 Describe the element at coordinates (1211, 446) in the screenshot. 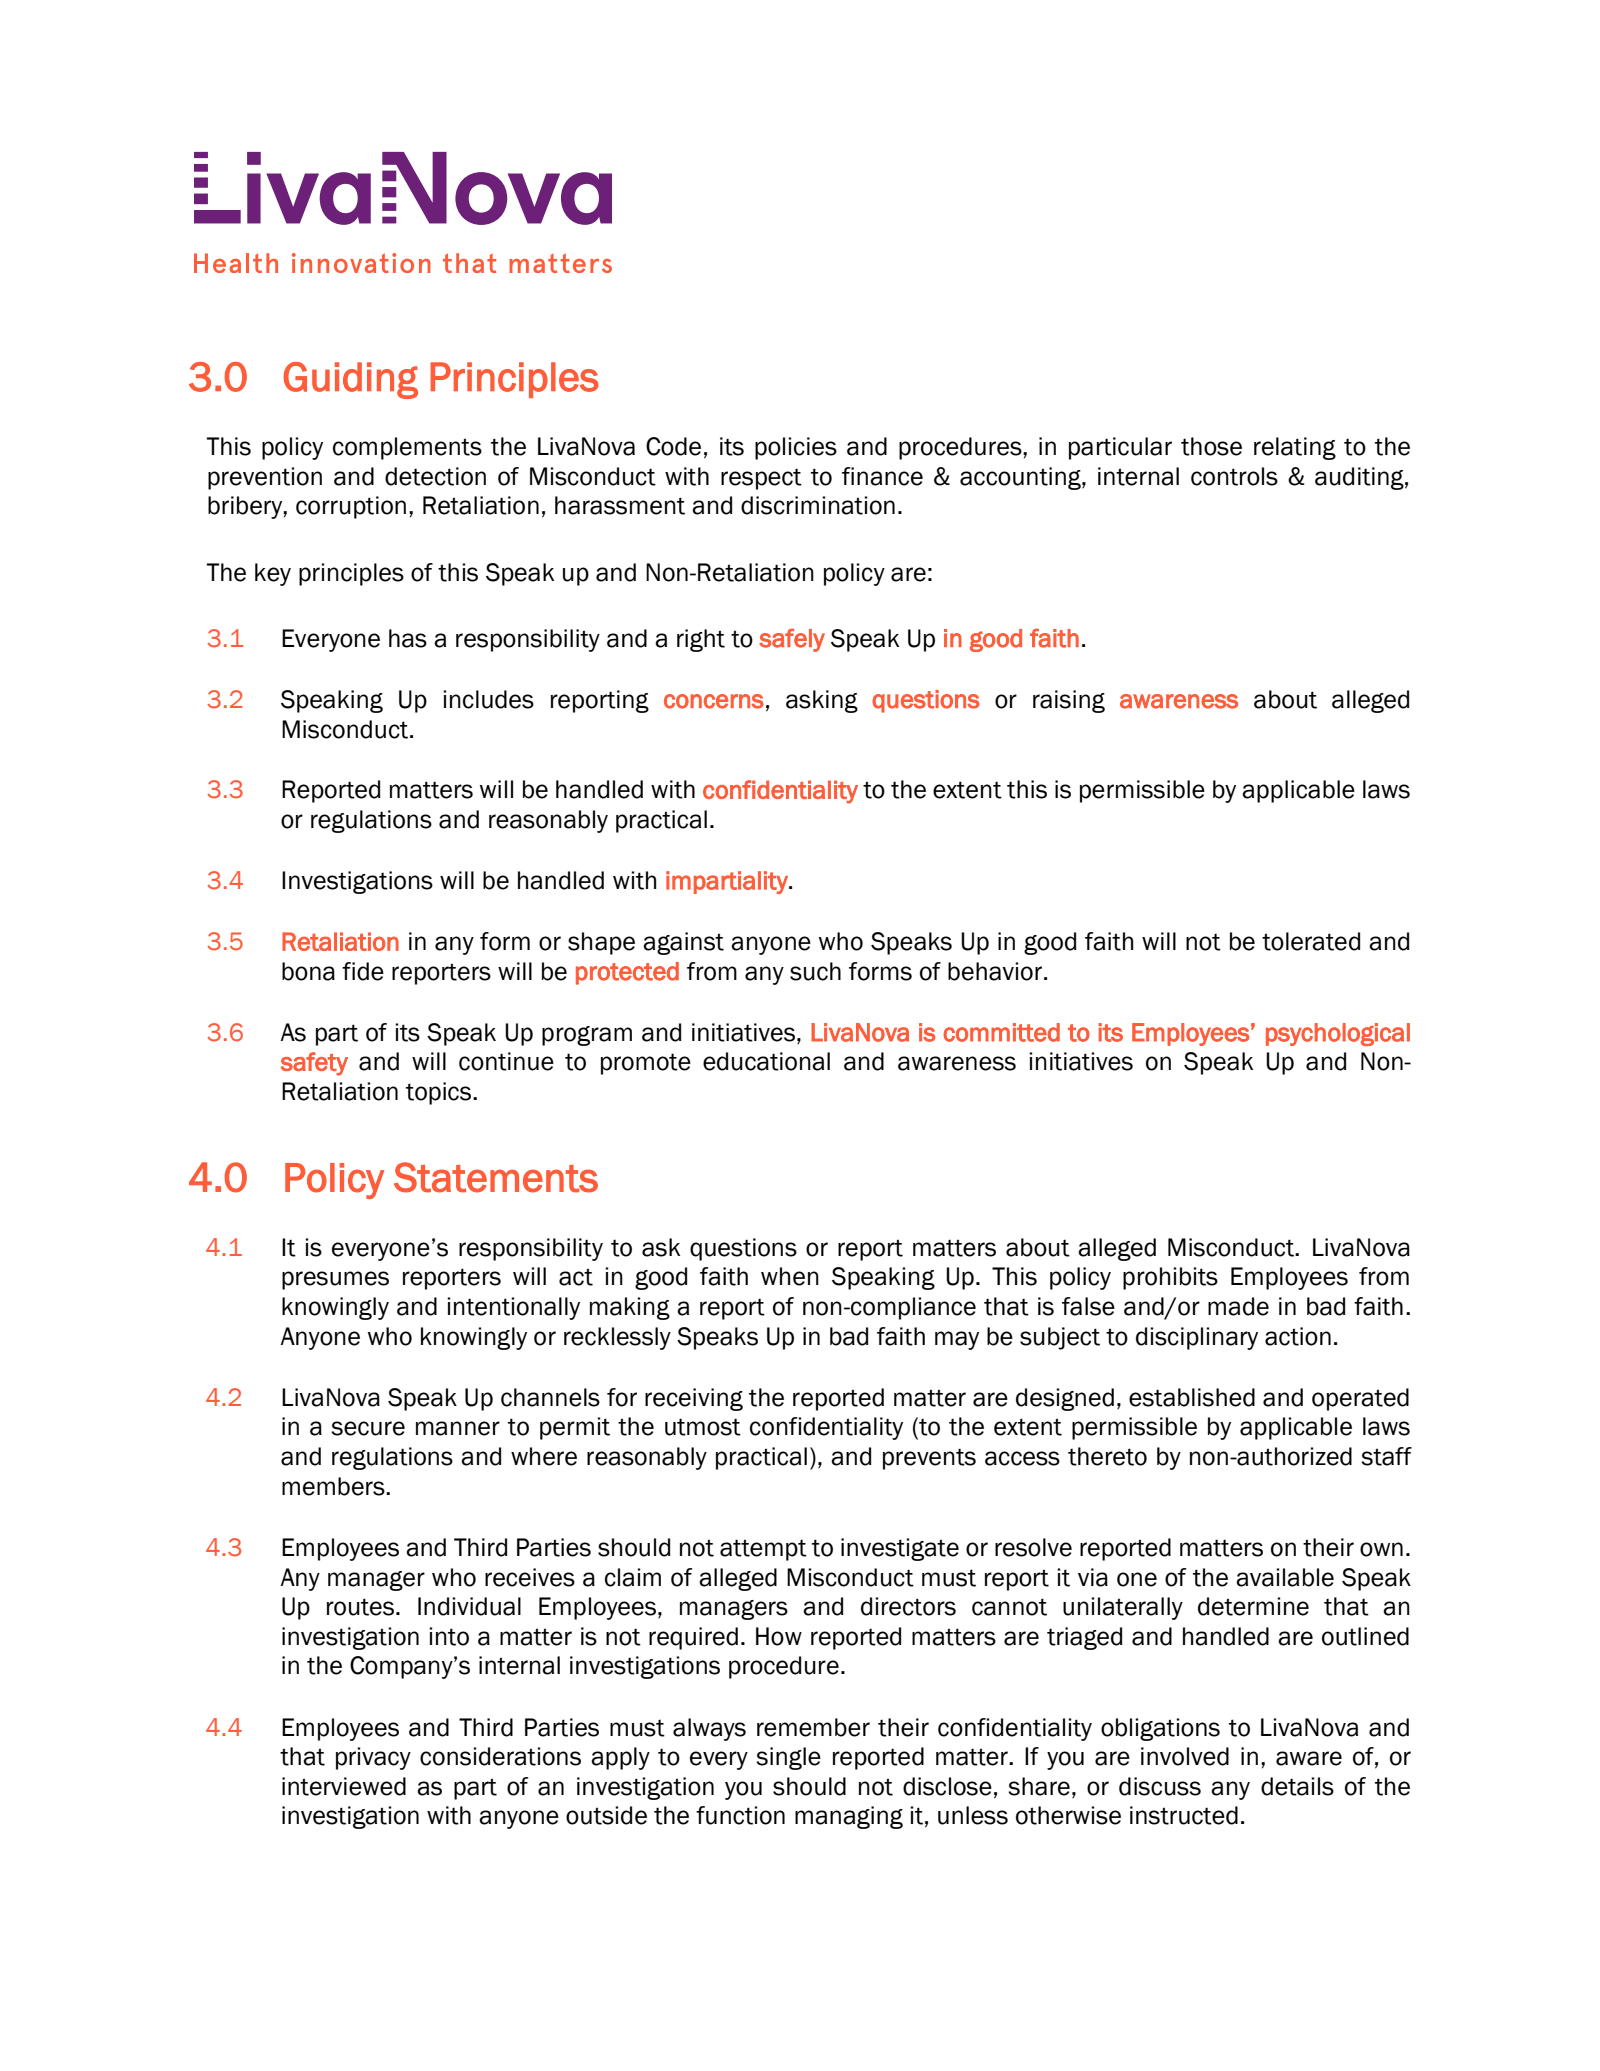

I see `those` at that location.
